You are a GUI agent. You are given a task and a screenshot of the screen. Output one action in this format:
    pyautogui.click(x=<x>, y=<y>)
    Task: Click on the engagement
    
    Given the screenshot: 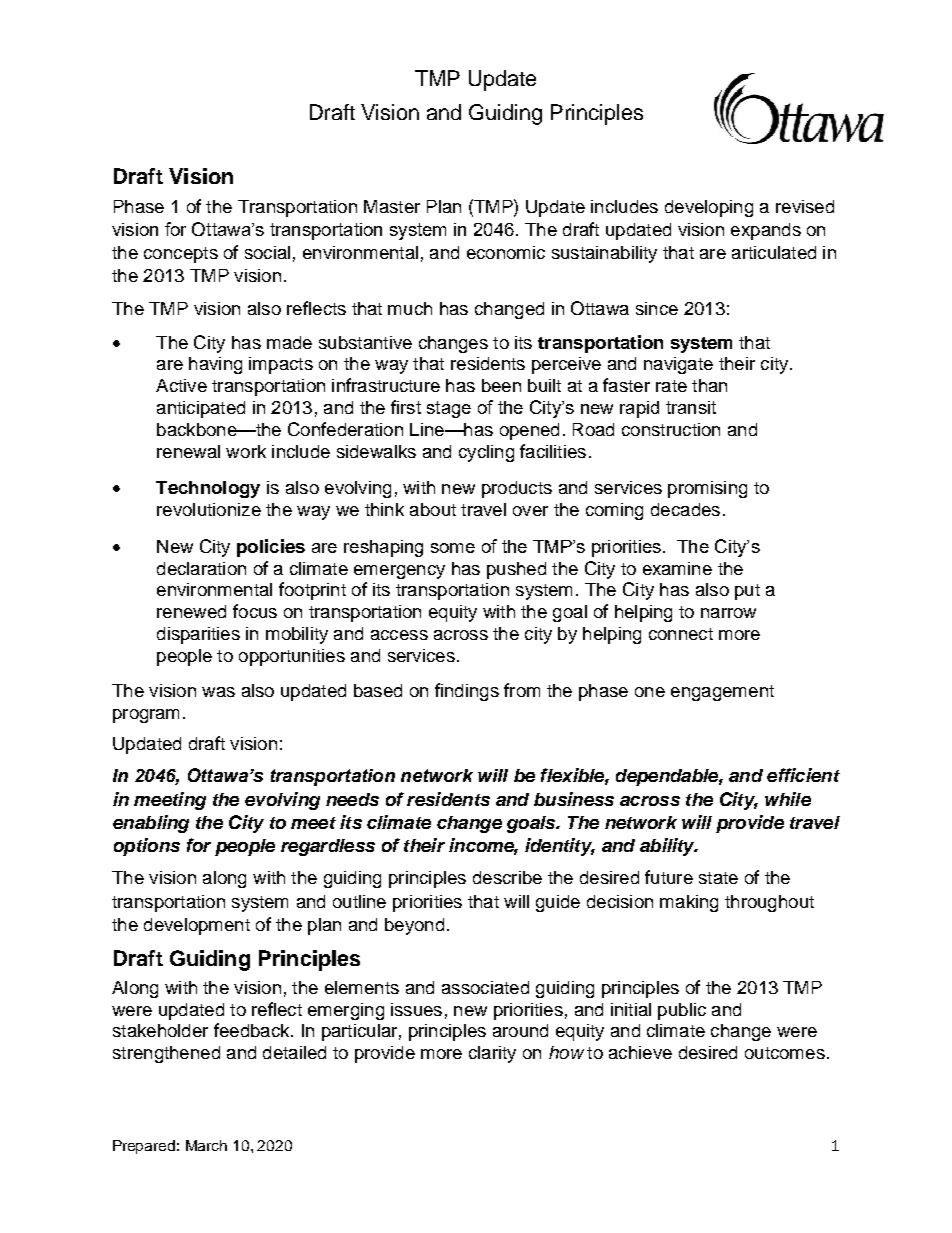 What is the action you would take?
    pyautogui.click(x=722, y=693)
